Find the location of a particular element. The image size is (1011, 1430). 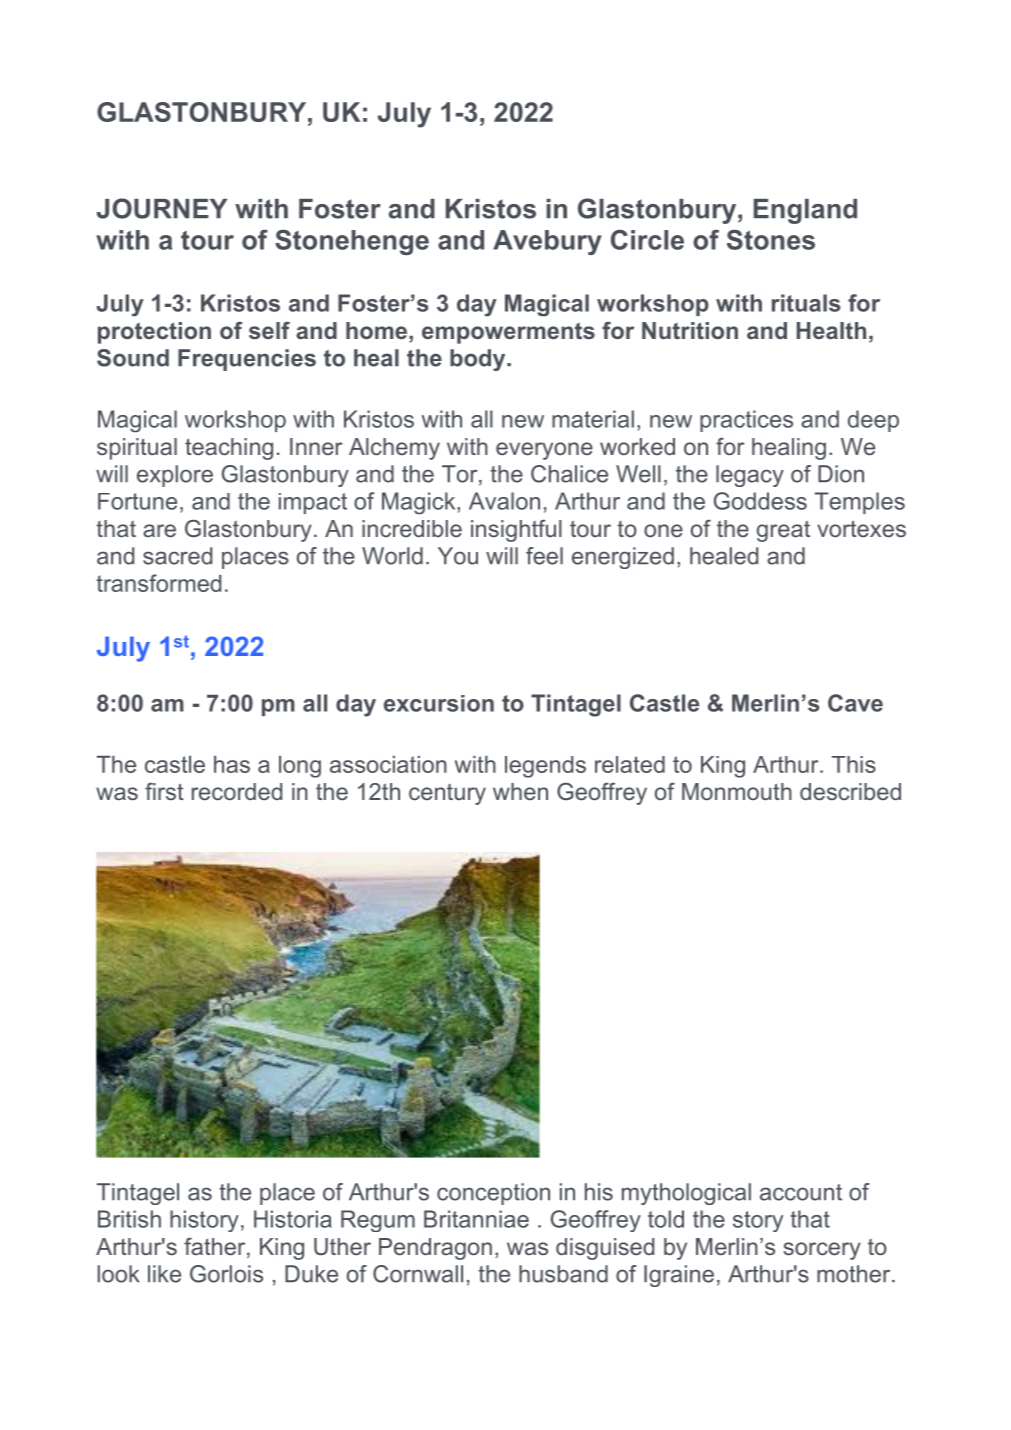

like is located at coordinates (164, 1274).
